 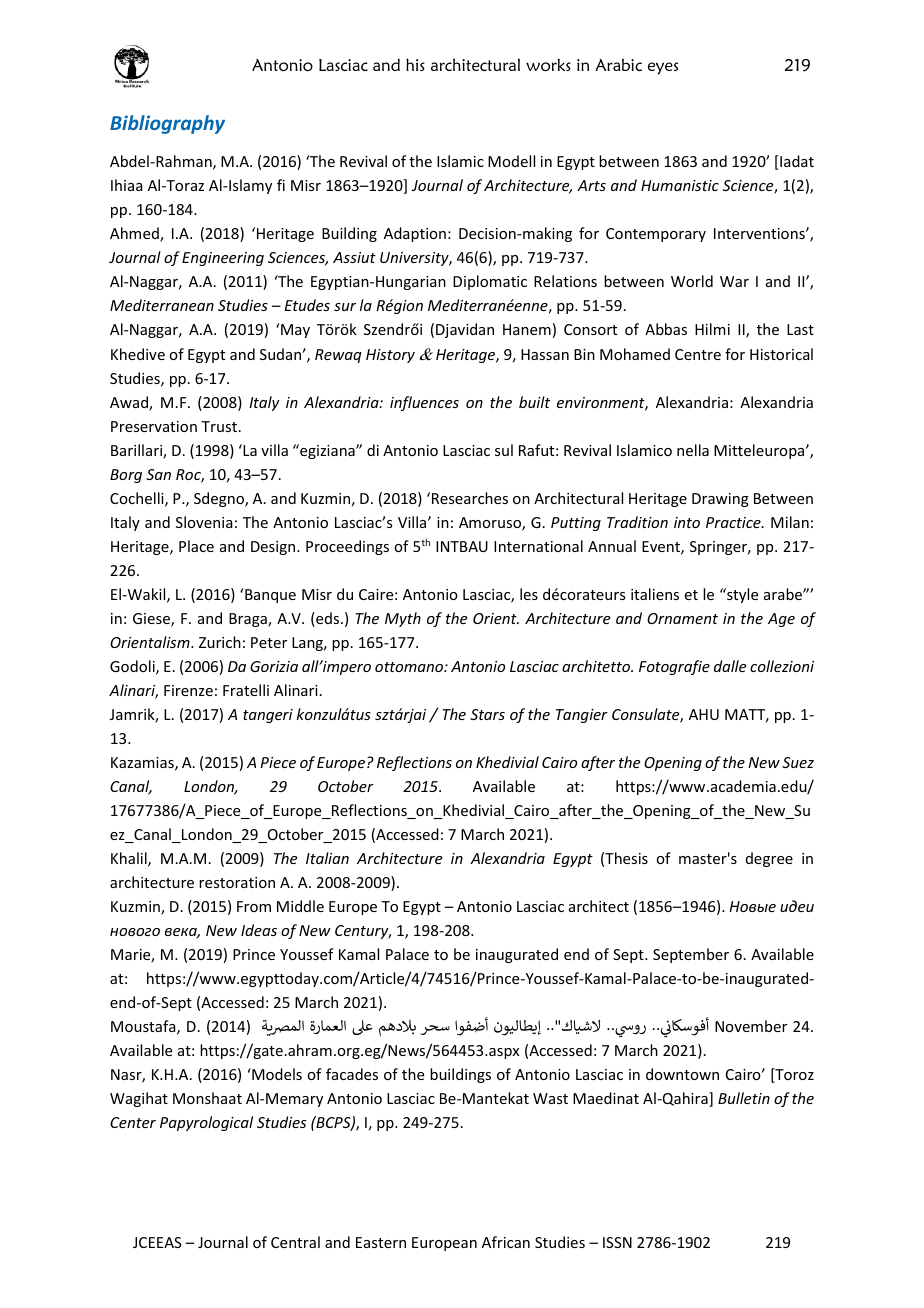 I want to click on Modell, so click(x=511, y=161).
